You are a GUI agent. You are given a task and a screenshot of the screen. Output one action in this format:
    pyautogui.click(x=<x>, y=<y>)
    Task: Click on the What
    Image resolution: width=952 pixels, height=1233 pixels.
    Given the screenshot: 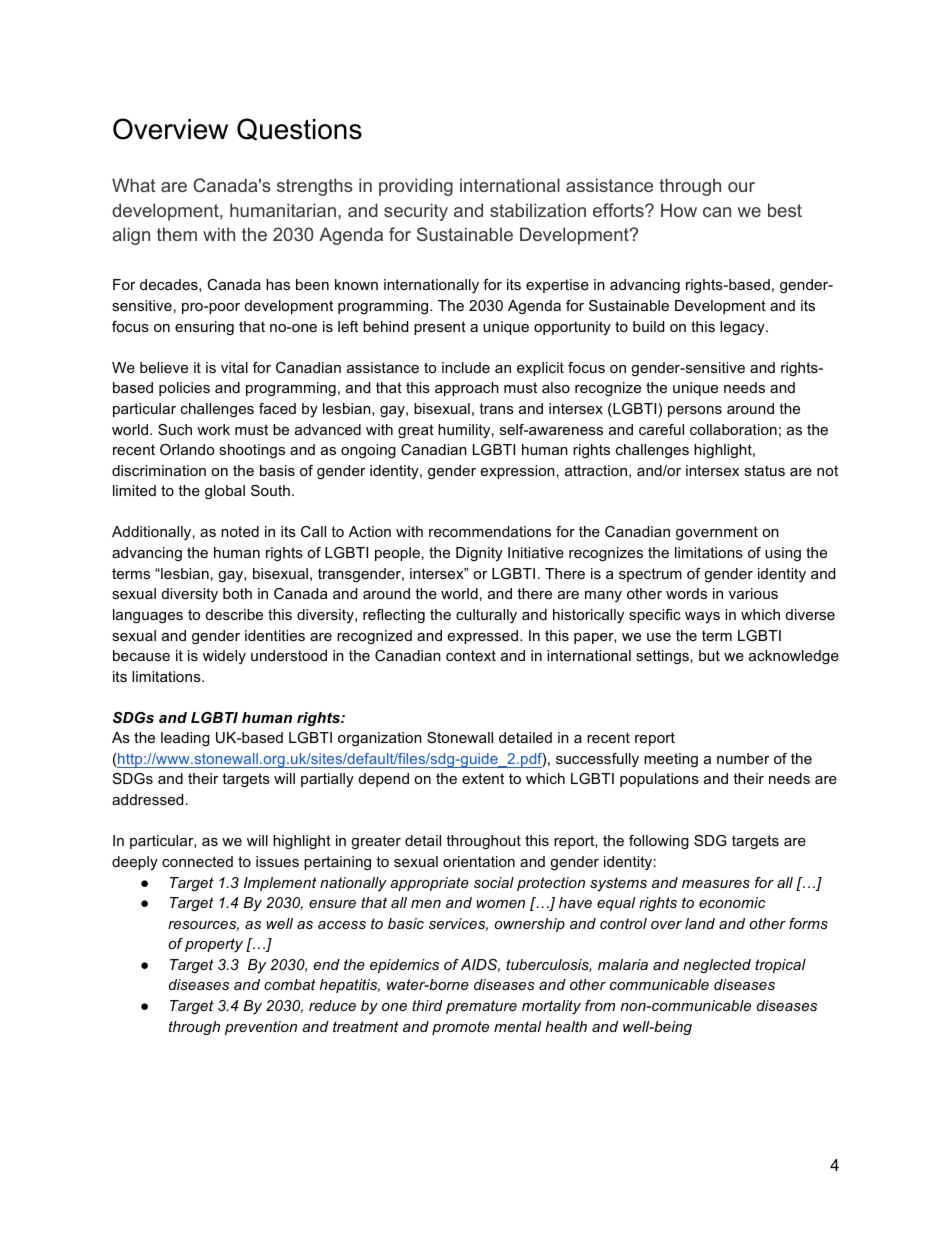 What is the action you would take?
    pyautogui.click(x=133, y=185)
